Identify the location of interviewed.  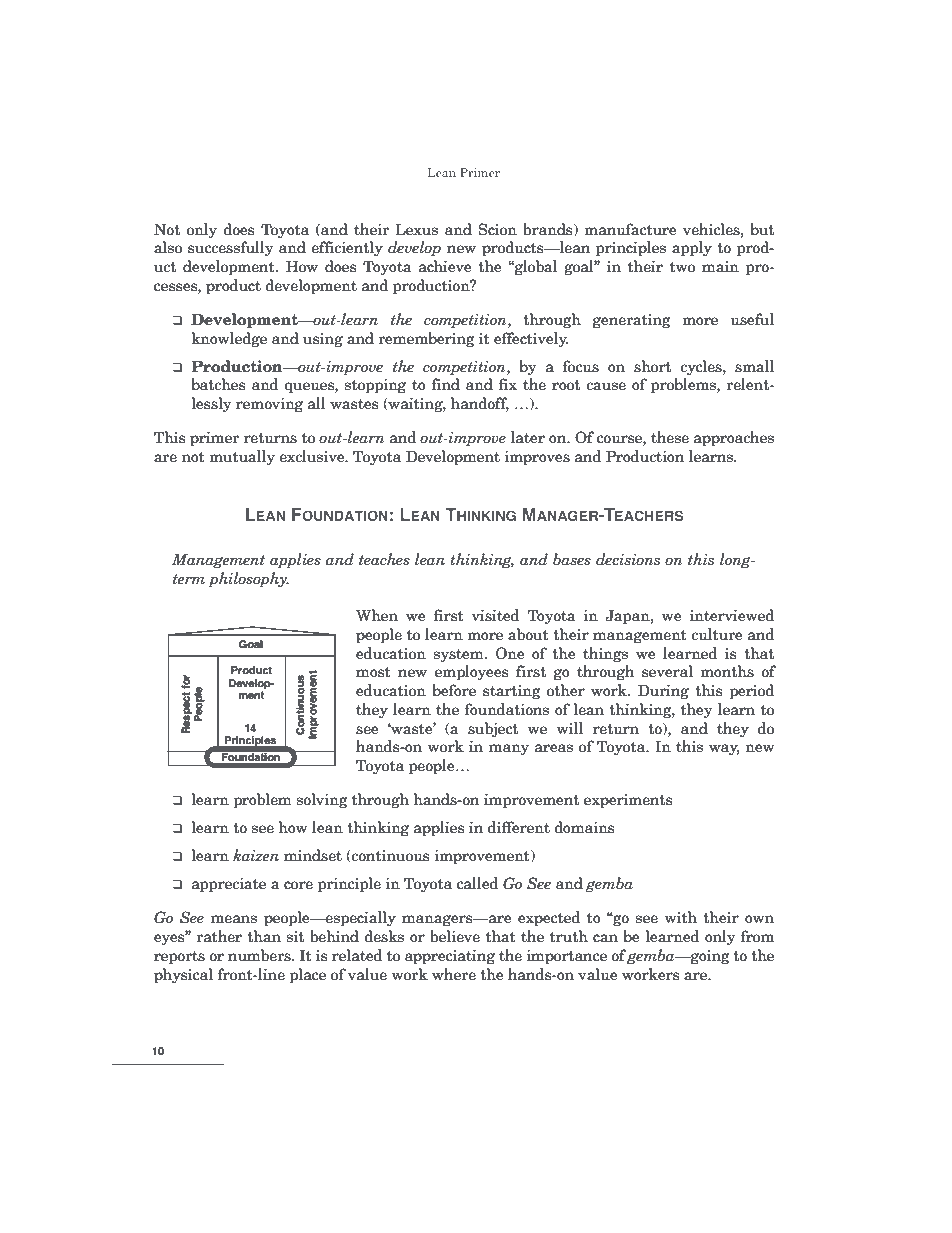
(732, 615).
